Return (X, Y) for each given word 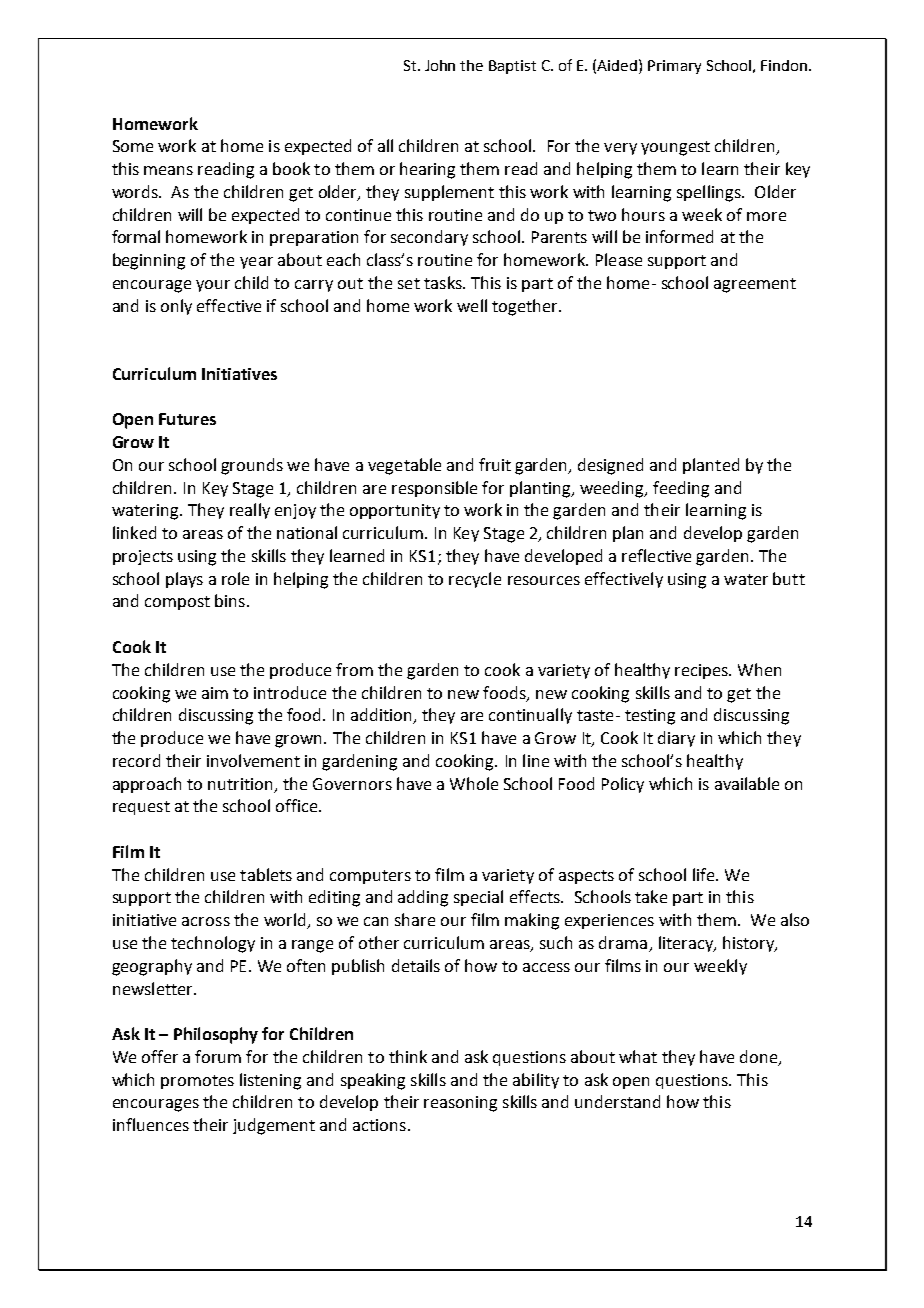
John (440, 65)
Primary (674, 67)
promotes (197, 1082)
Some (133, 146)
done (760, 1057)
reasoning (460, 1104)
